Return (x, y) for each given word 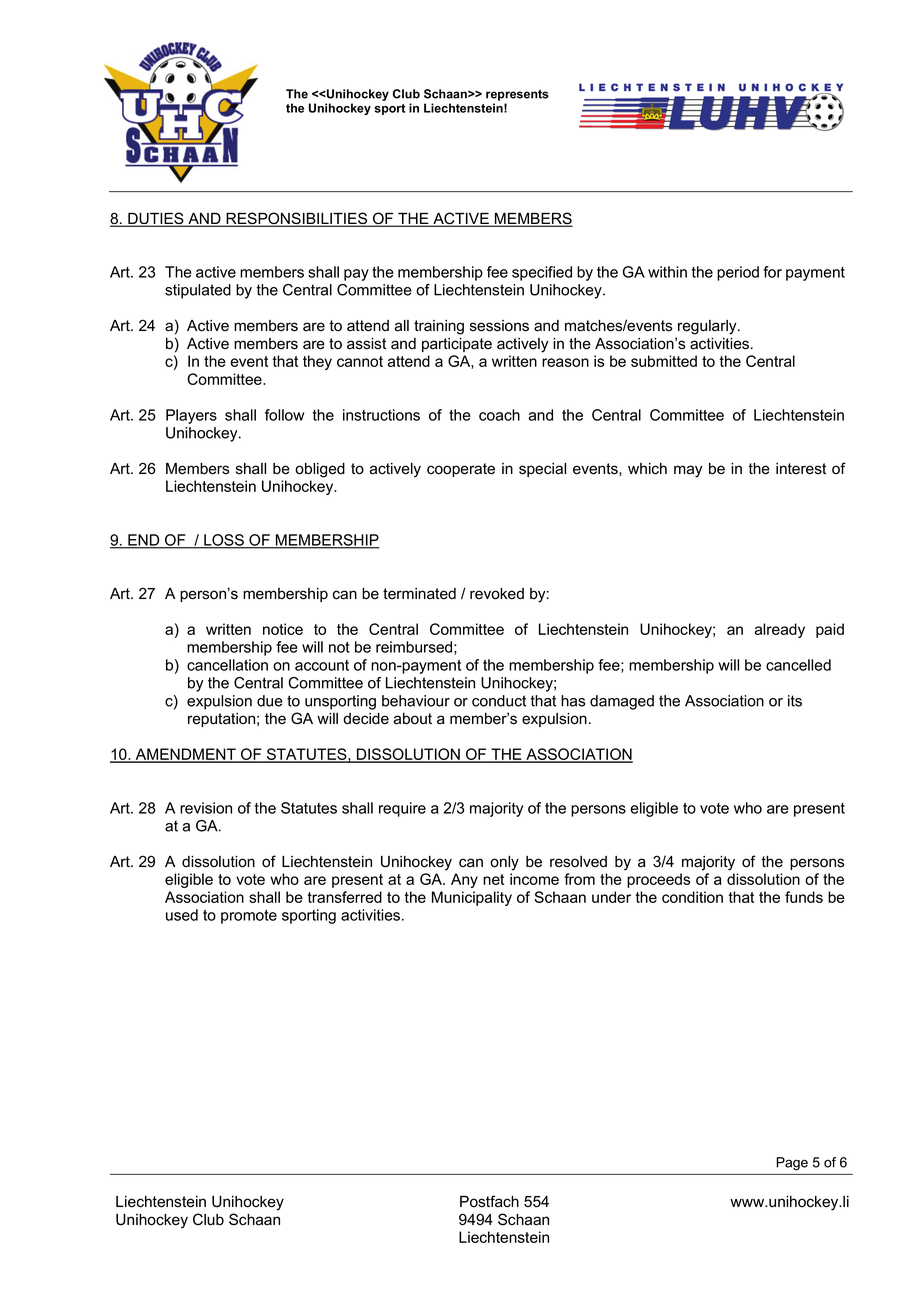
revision (206, 808)
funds (804, 897)
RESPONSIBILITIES (297, 219)
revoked (497, 594)
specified (542, 273)
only (504, 863)
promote (249, 917)
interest (801, 469)
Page (792, 1164)
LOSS (224, 541)
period (738, 273)
